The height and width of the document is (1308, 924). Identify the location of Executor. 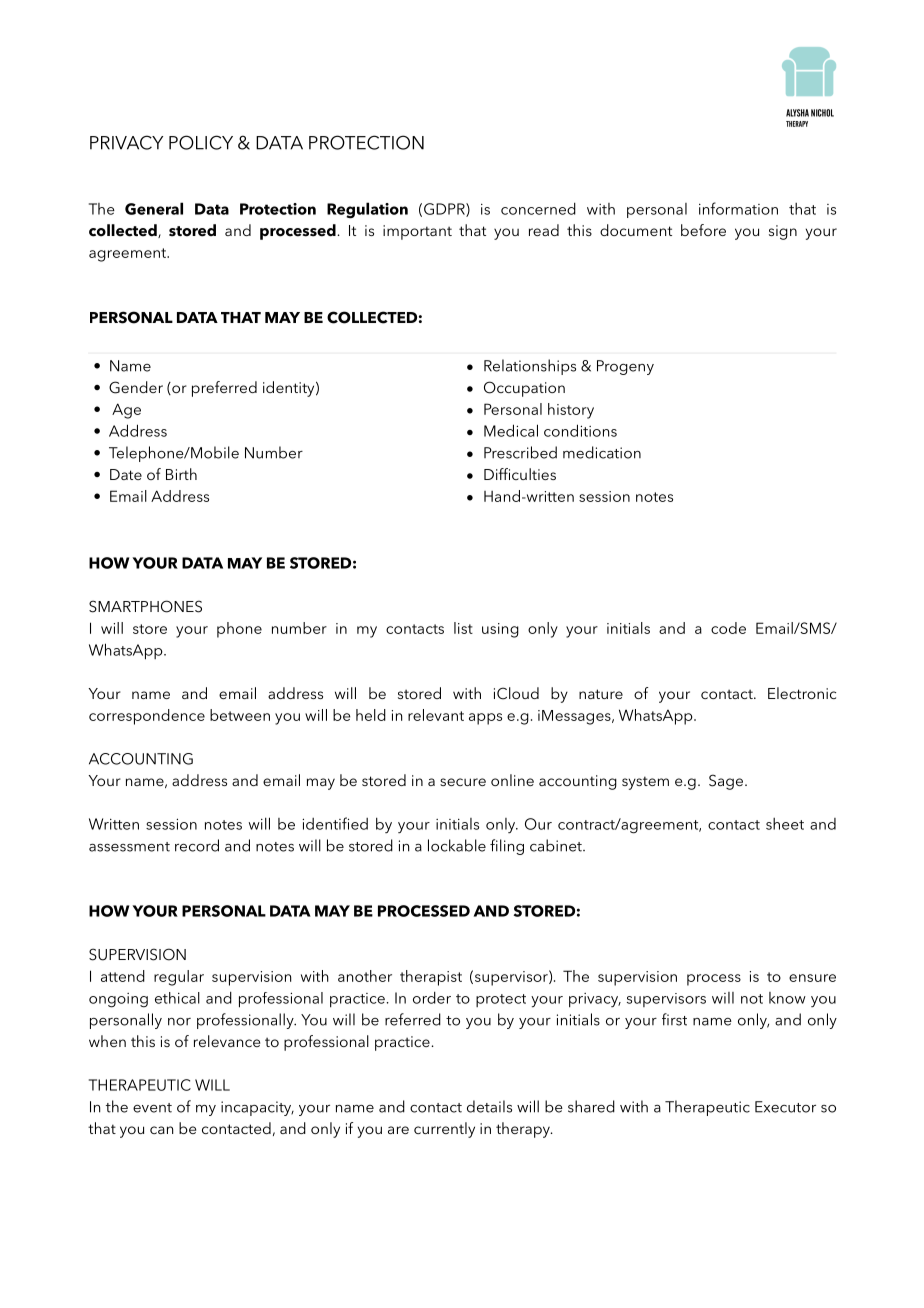
(785, 1107).
